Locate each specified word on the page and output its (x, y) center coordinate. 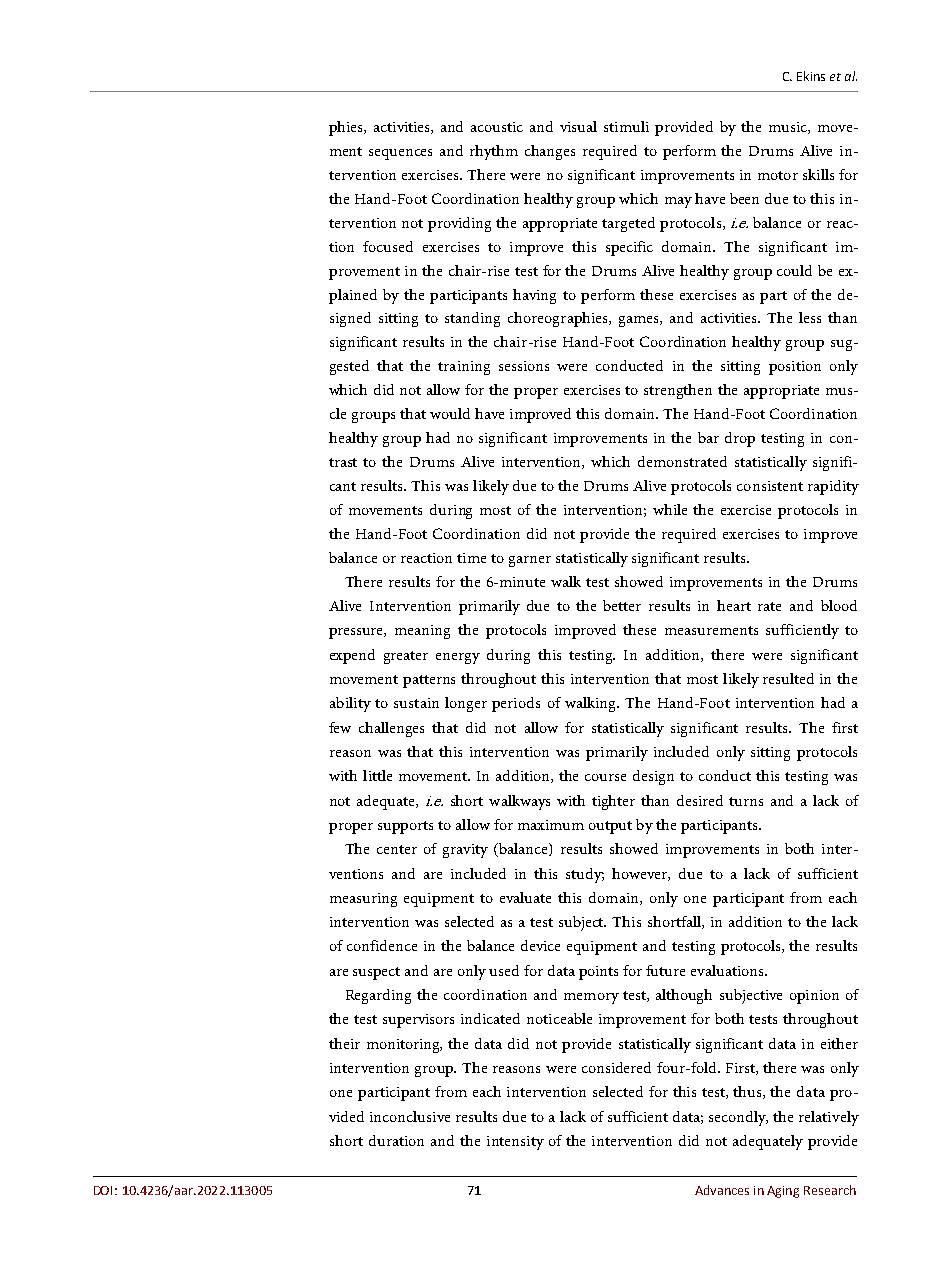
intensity (515, 1143)
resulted (788, 678)
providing (459, 224)
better (622, 605)
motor (778, 175)
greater (406, 657)
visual (578, 126)
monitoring (404, 1046)
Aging (783, 1192)
